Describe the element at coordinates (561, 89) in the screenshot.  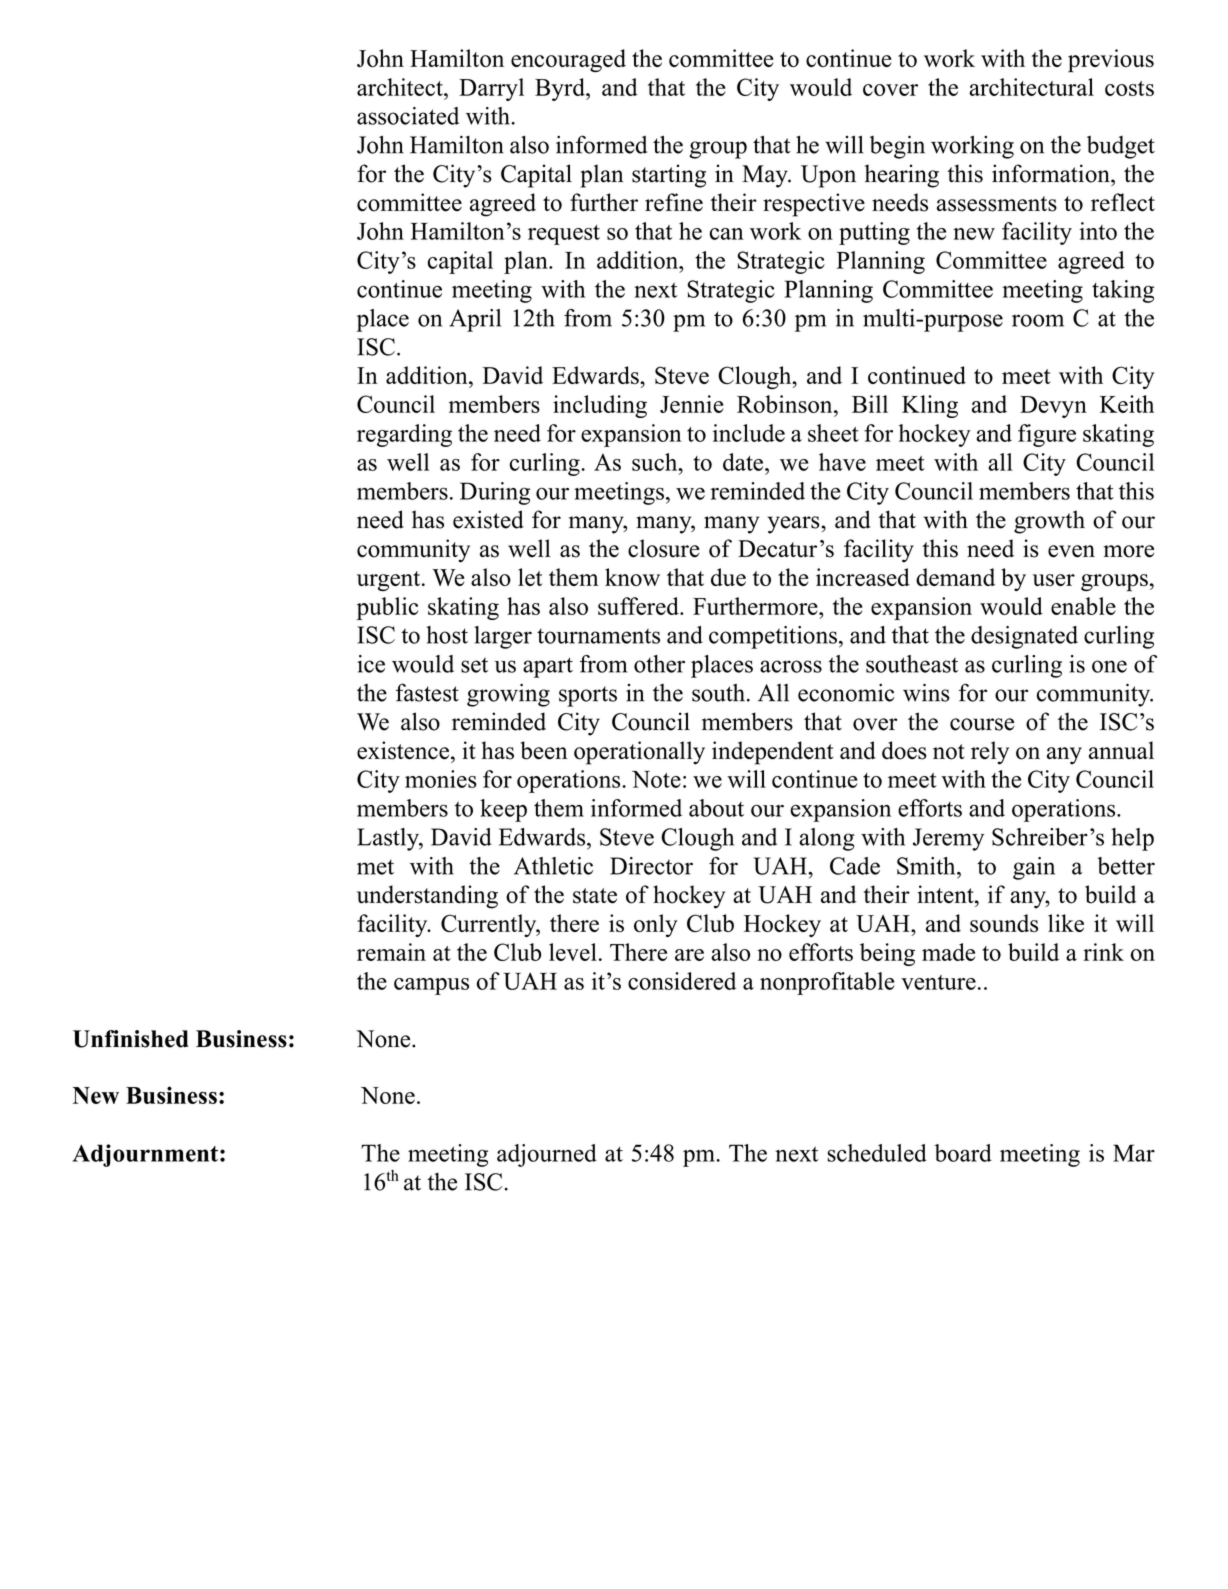
I see `Byrd` at that location.
